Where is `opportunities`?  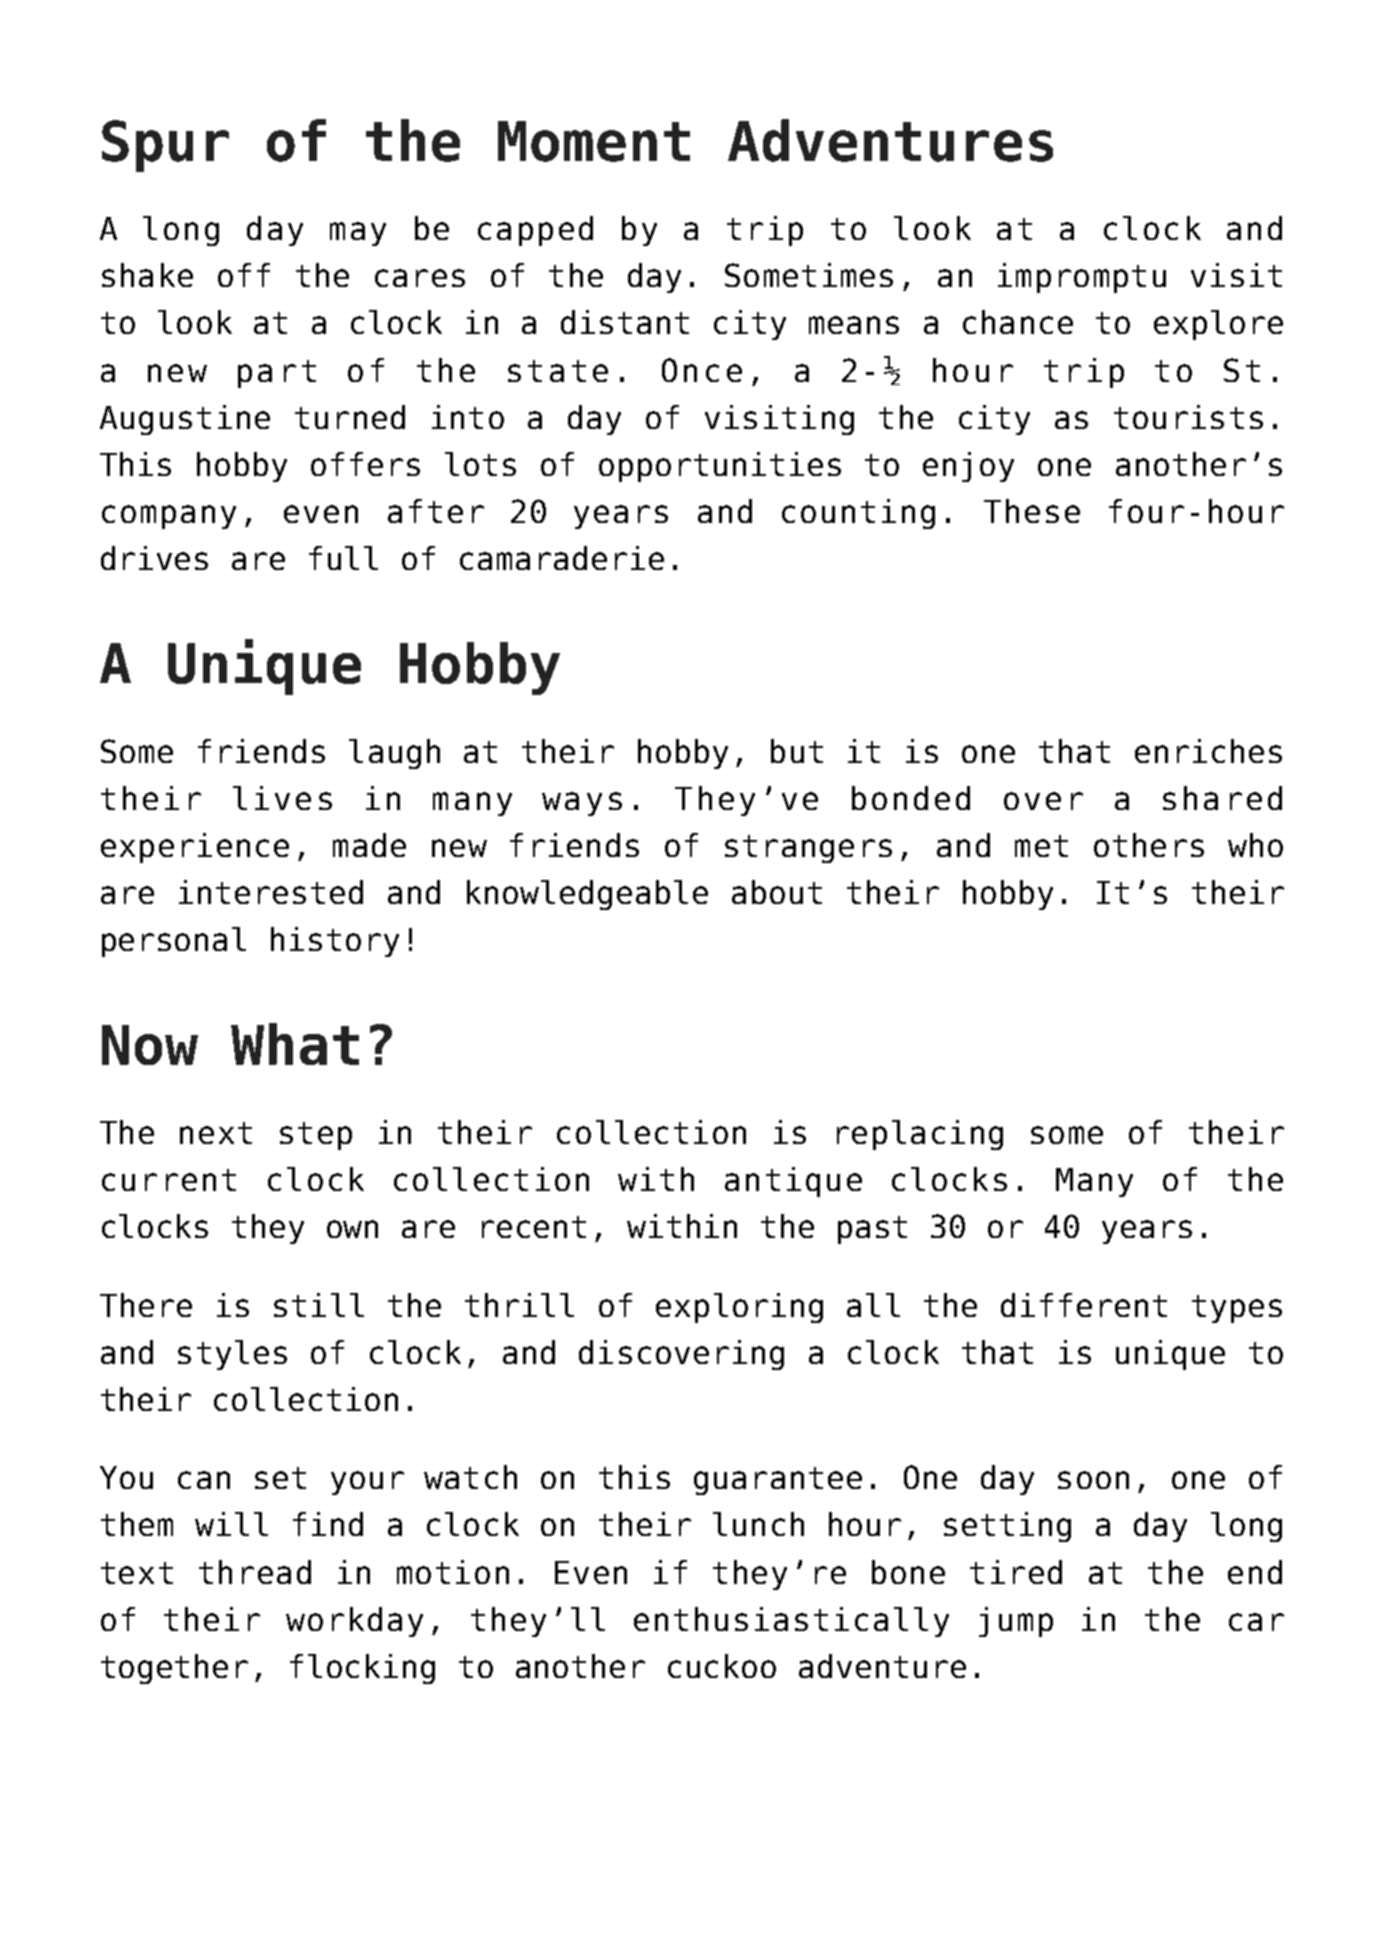 opportunities is located at coordinates (720, 467).
